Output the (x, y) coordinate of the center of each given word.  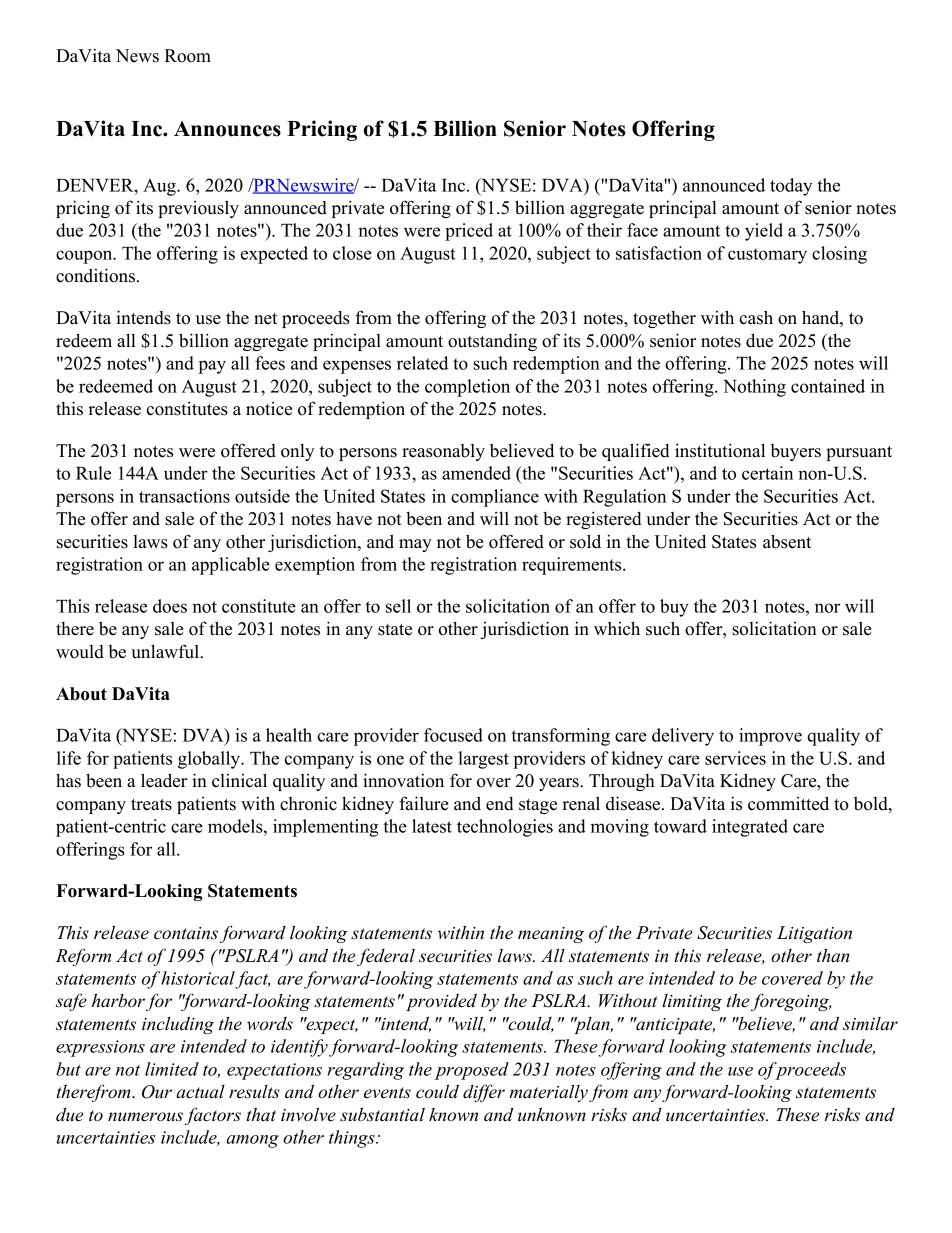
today (791, 187)
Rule (93, 473)
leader (164, 780)
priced (469, 232)
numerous (145, 1117)
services (735, 758)
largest (483, 760)
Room (187, 56)
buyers (796, 452)
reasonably (443, 452)
